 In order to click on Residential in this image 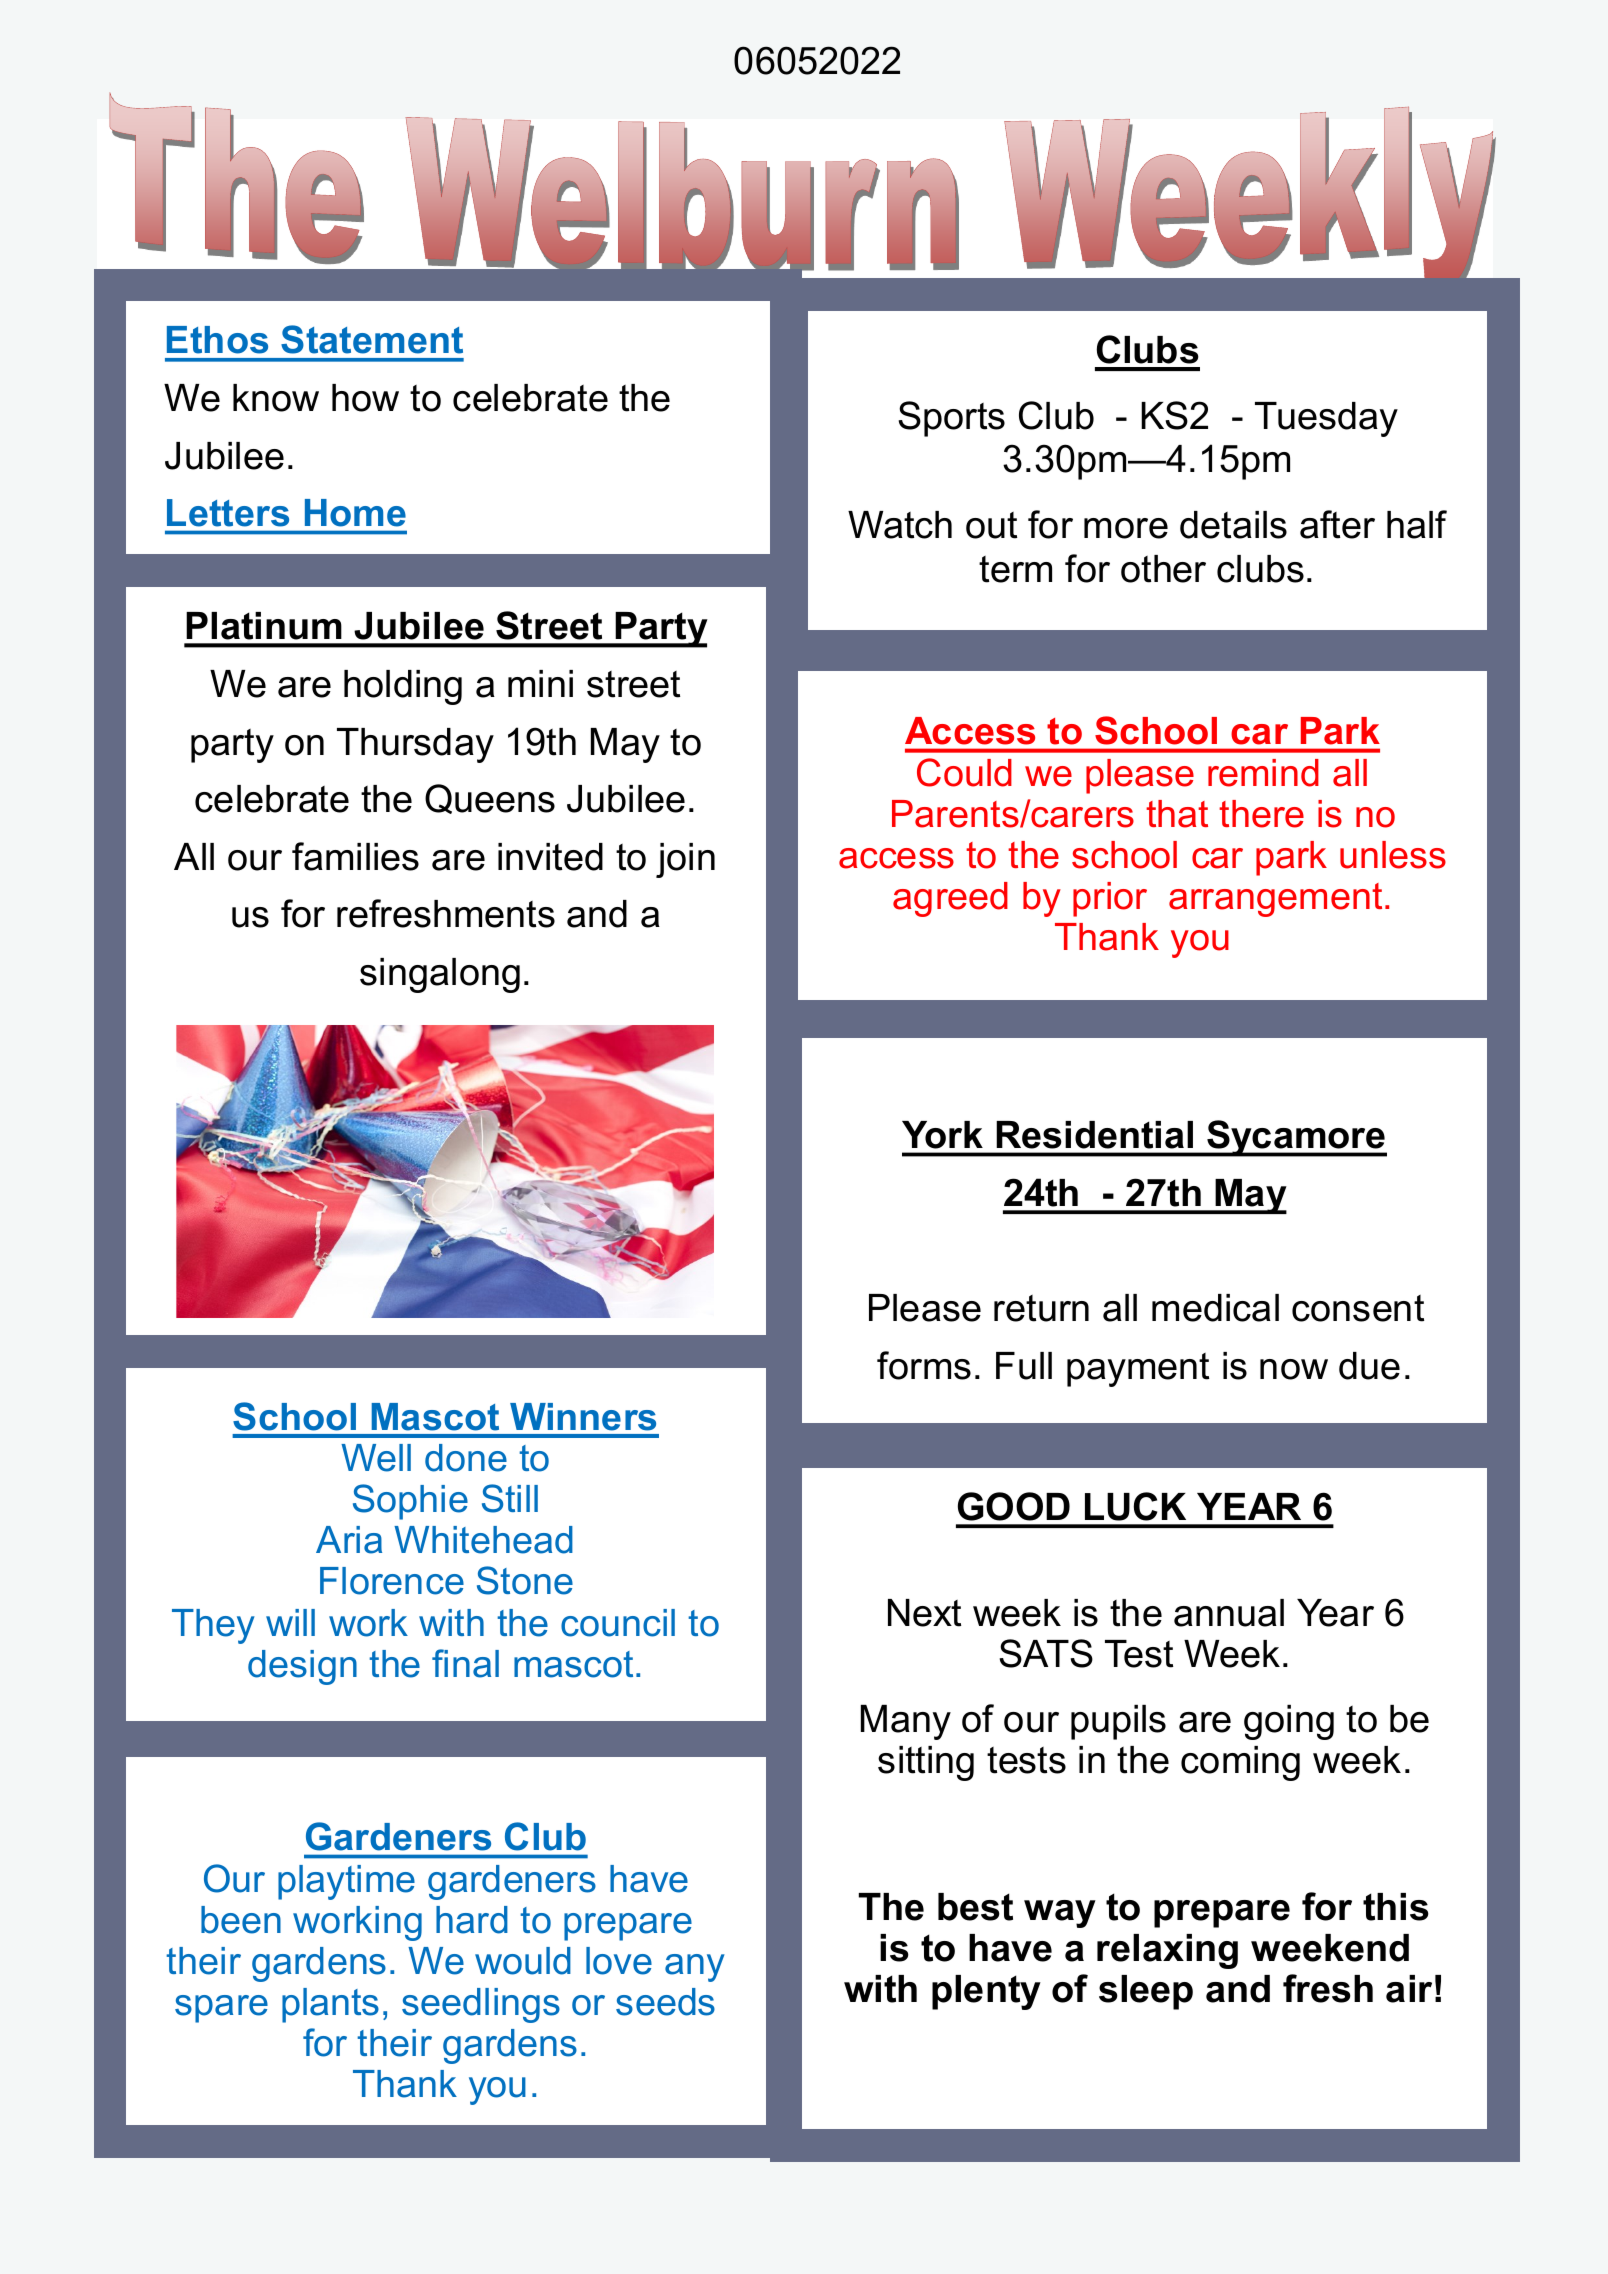, I will do `click(1095, 1135)`.
